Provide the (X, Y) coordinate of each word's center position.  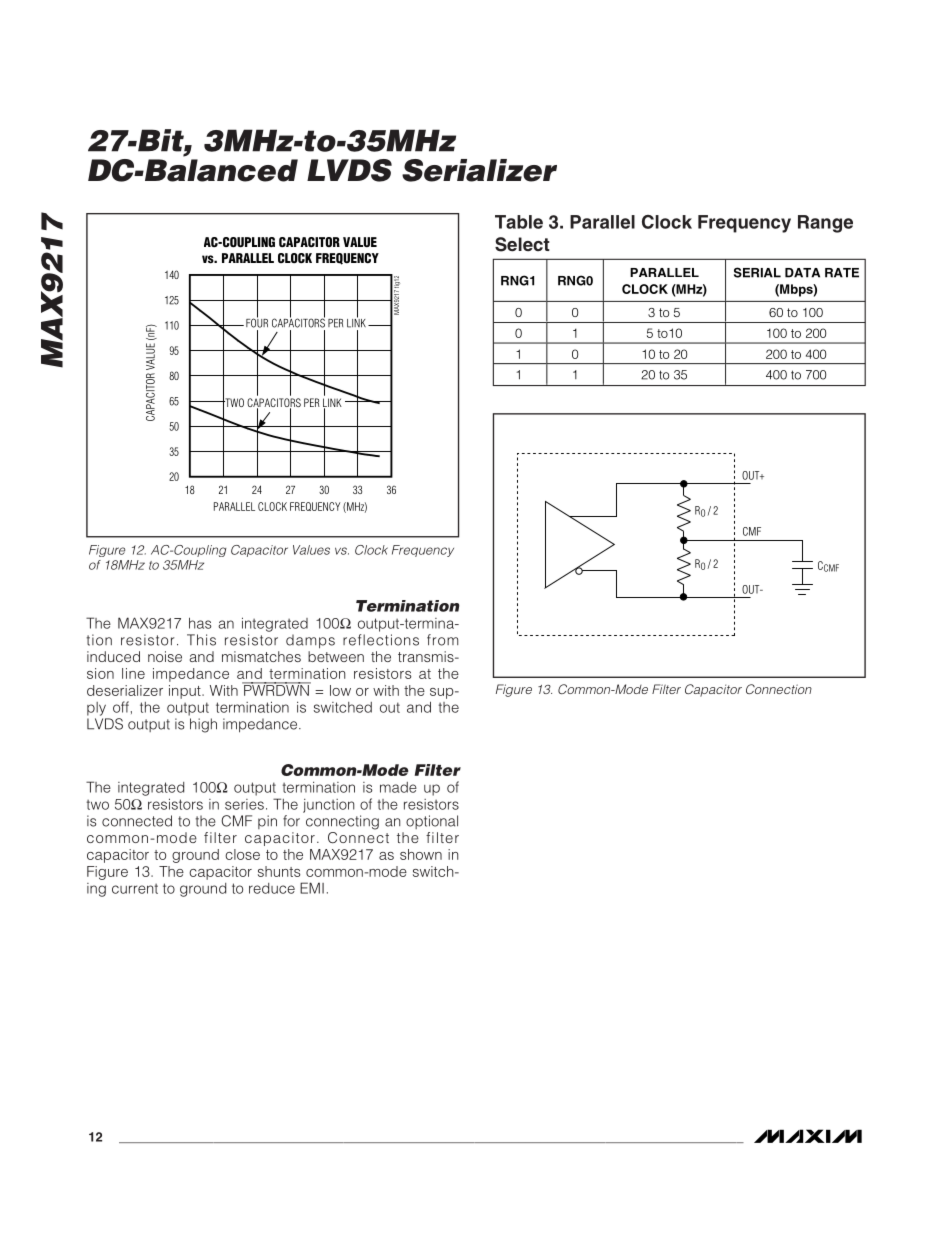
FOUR (257, 322)
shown (421, 854)
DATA (802, 273)
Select (522, 244)
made (398, 787)
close (242, 854)
